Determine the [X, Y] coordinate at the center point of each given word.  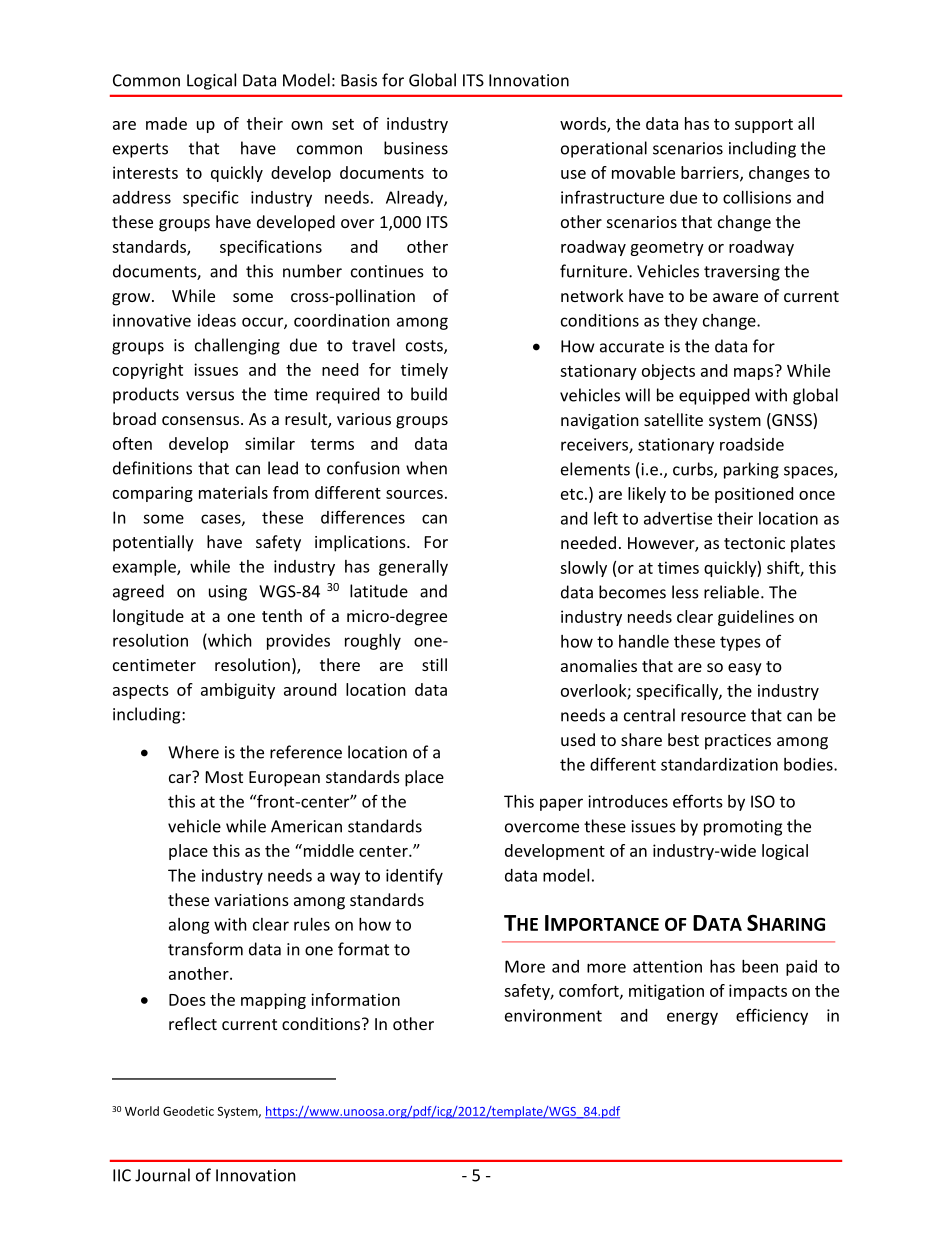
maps [753, 374]
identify [414, 876]
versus [210, 396]
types [740, 643]
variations [251, 900]
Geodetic [188, 1111]
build [429, 394]
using [228, 593]
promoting [743, 828]
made [166, 123]
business [416, 148]
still [434, 664]
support [764, 126]
